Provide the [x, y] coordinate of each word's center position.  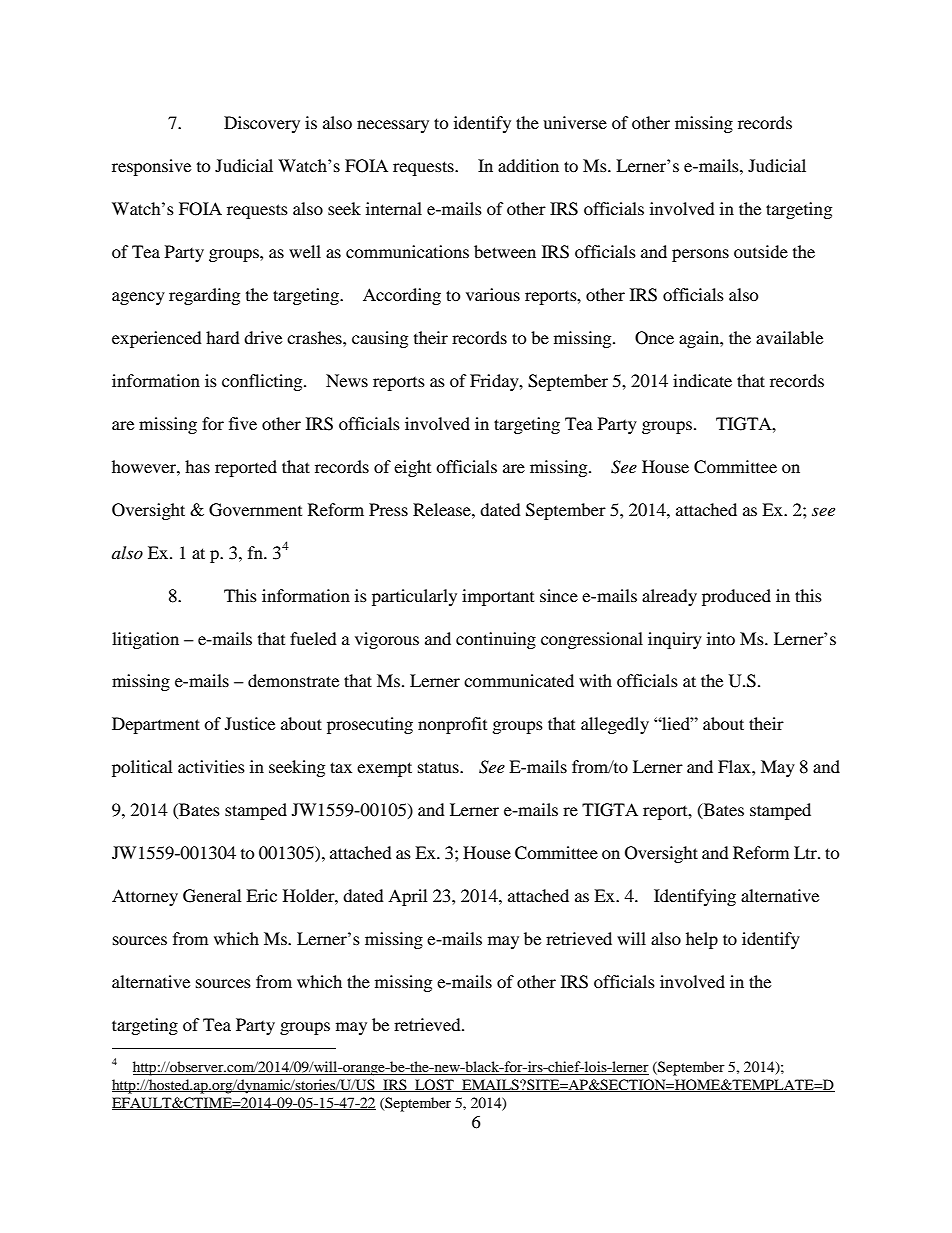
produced [736, 597]
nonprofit [452, 725]
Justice [250, 723]
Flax [735, 766]
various [493, 294]
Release [443, 509]
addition [528, 165]
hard [223, 337]
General [212, 896]
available [789, 337]
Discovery [262, 124]
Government [255, 510]
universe [575, 122]
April [407, 897]
